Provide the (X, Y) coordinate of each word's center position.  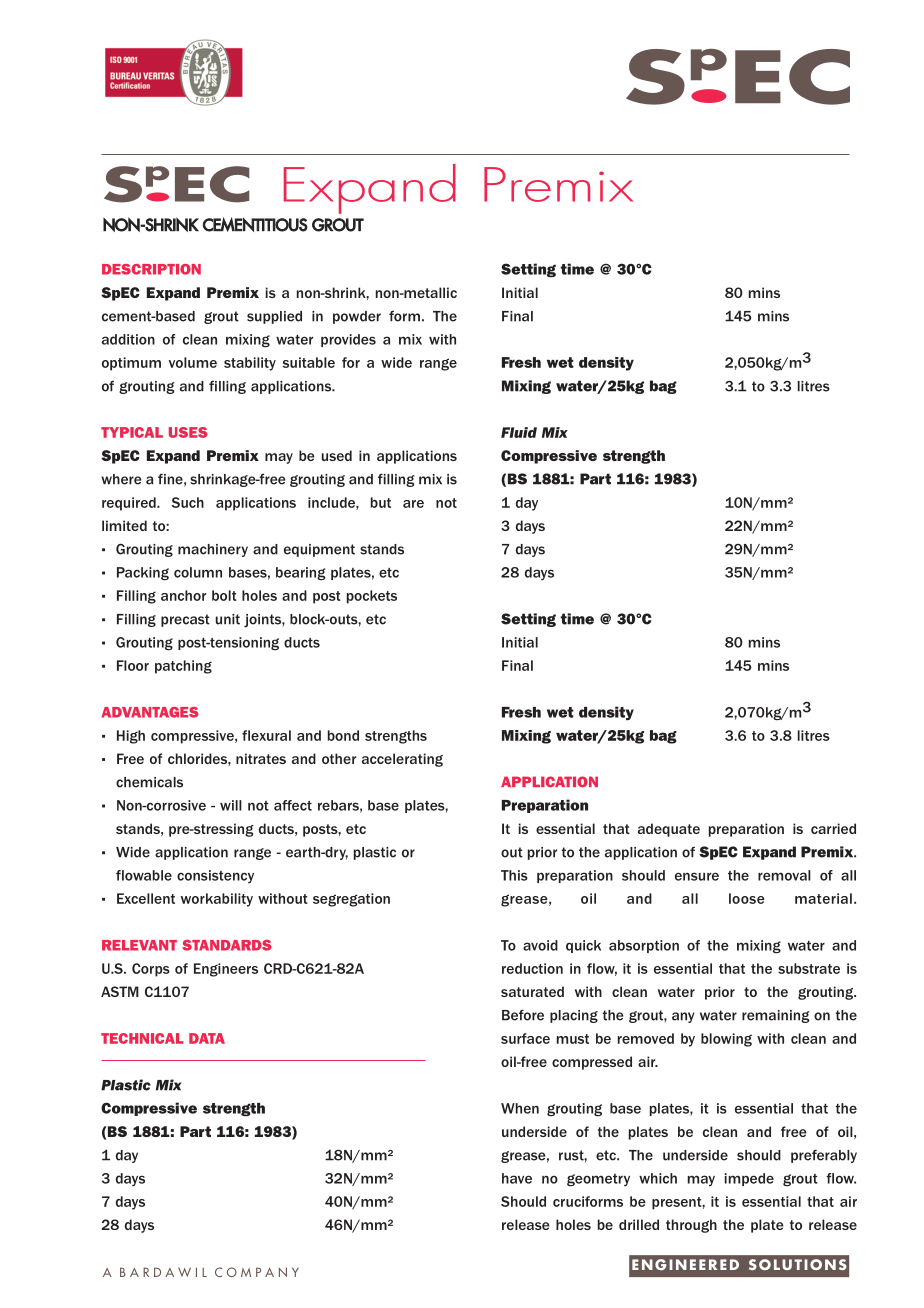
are (413, 504)
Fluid (519, 432)
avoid (540, 945)
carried (833, 828)
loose (747, 898)
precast (185, 620)
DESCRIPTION (151, 269)
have (517, 1178)
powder (357, 317)
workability (217, 900)
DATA (207, 1038)
